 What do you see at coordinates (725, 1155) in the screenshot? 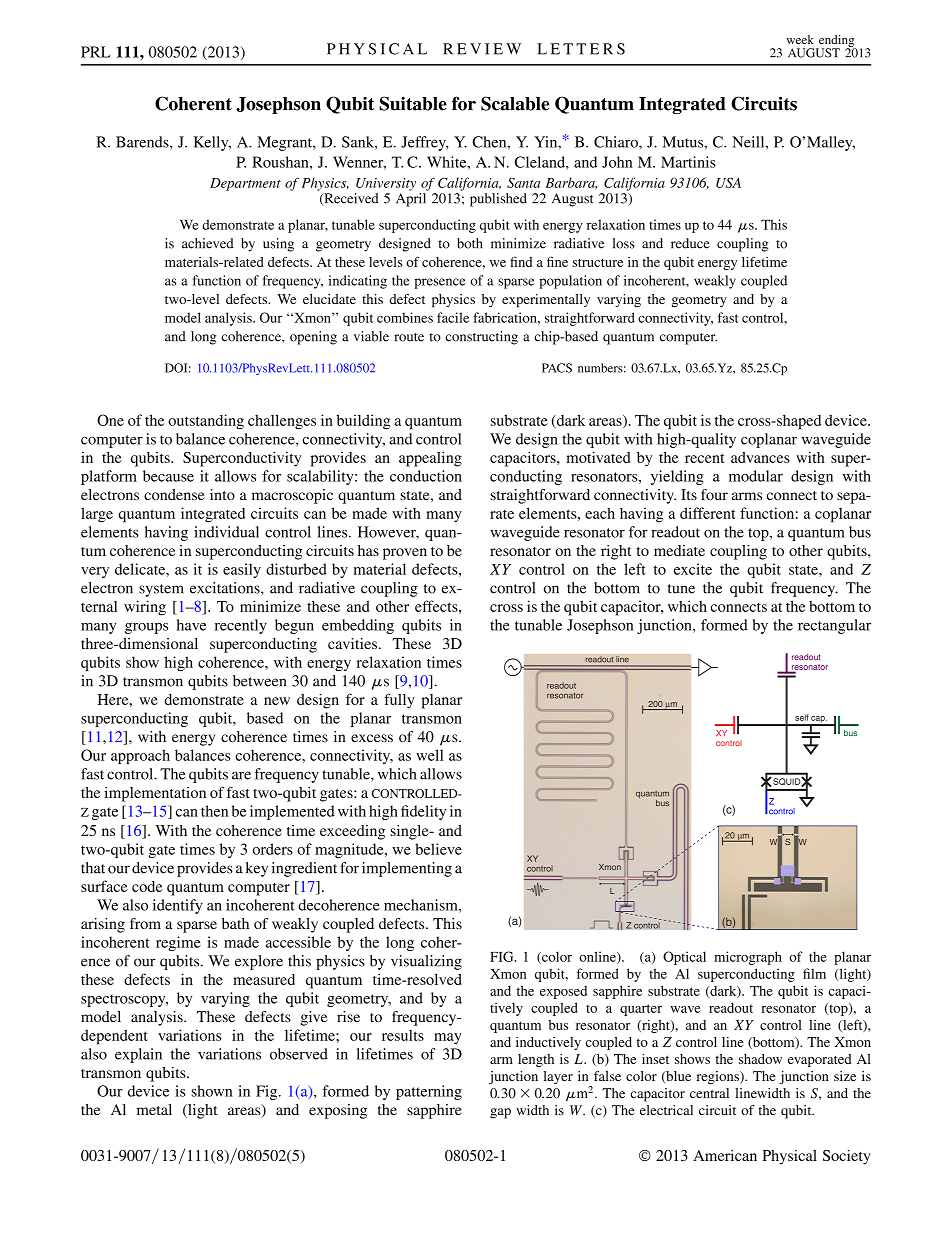
I see `American` at bounding box center [725, 1155].
